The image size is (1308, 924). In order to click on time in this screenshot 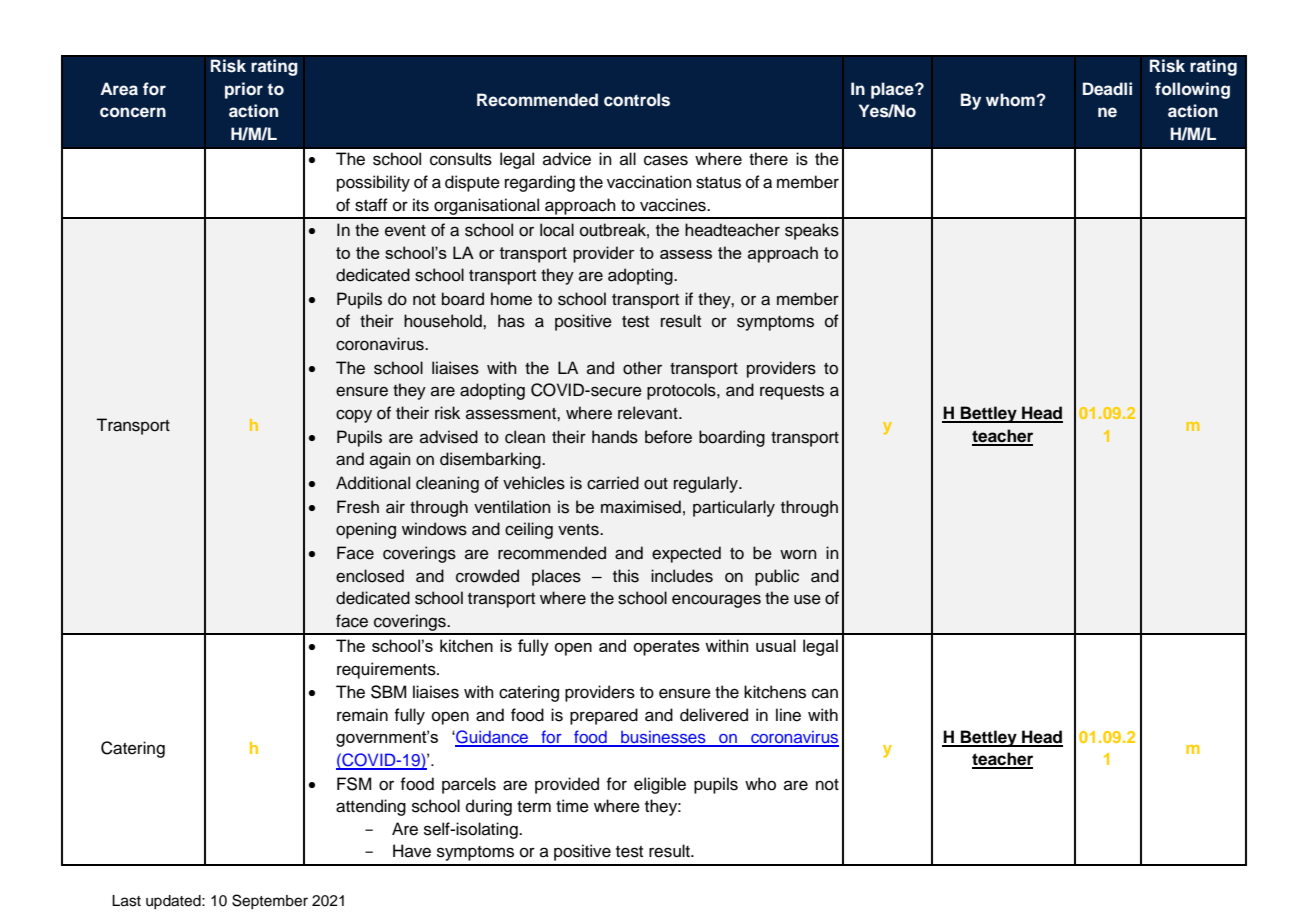, I will do `click(572, 806)`.
